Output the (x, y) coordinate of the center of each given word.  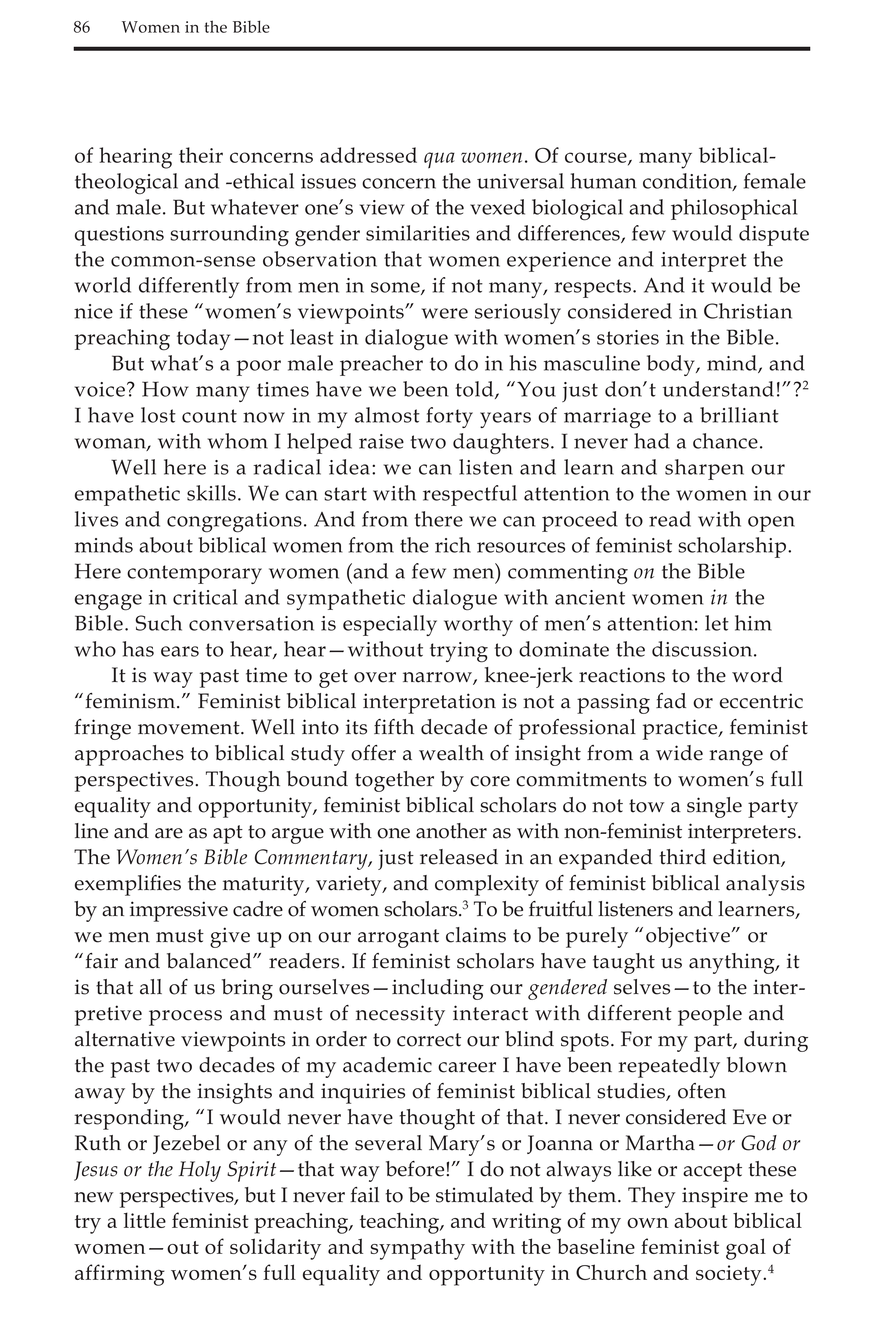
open (771, 524)
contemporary (194, 574)
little (145, 1220)
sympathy (417, 1249)
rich (453, 545)
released (459, 857)
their (201, 155)
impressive (179, 911)
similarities (418, 233)
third (683, 857)
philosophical (734, 209)
